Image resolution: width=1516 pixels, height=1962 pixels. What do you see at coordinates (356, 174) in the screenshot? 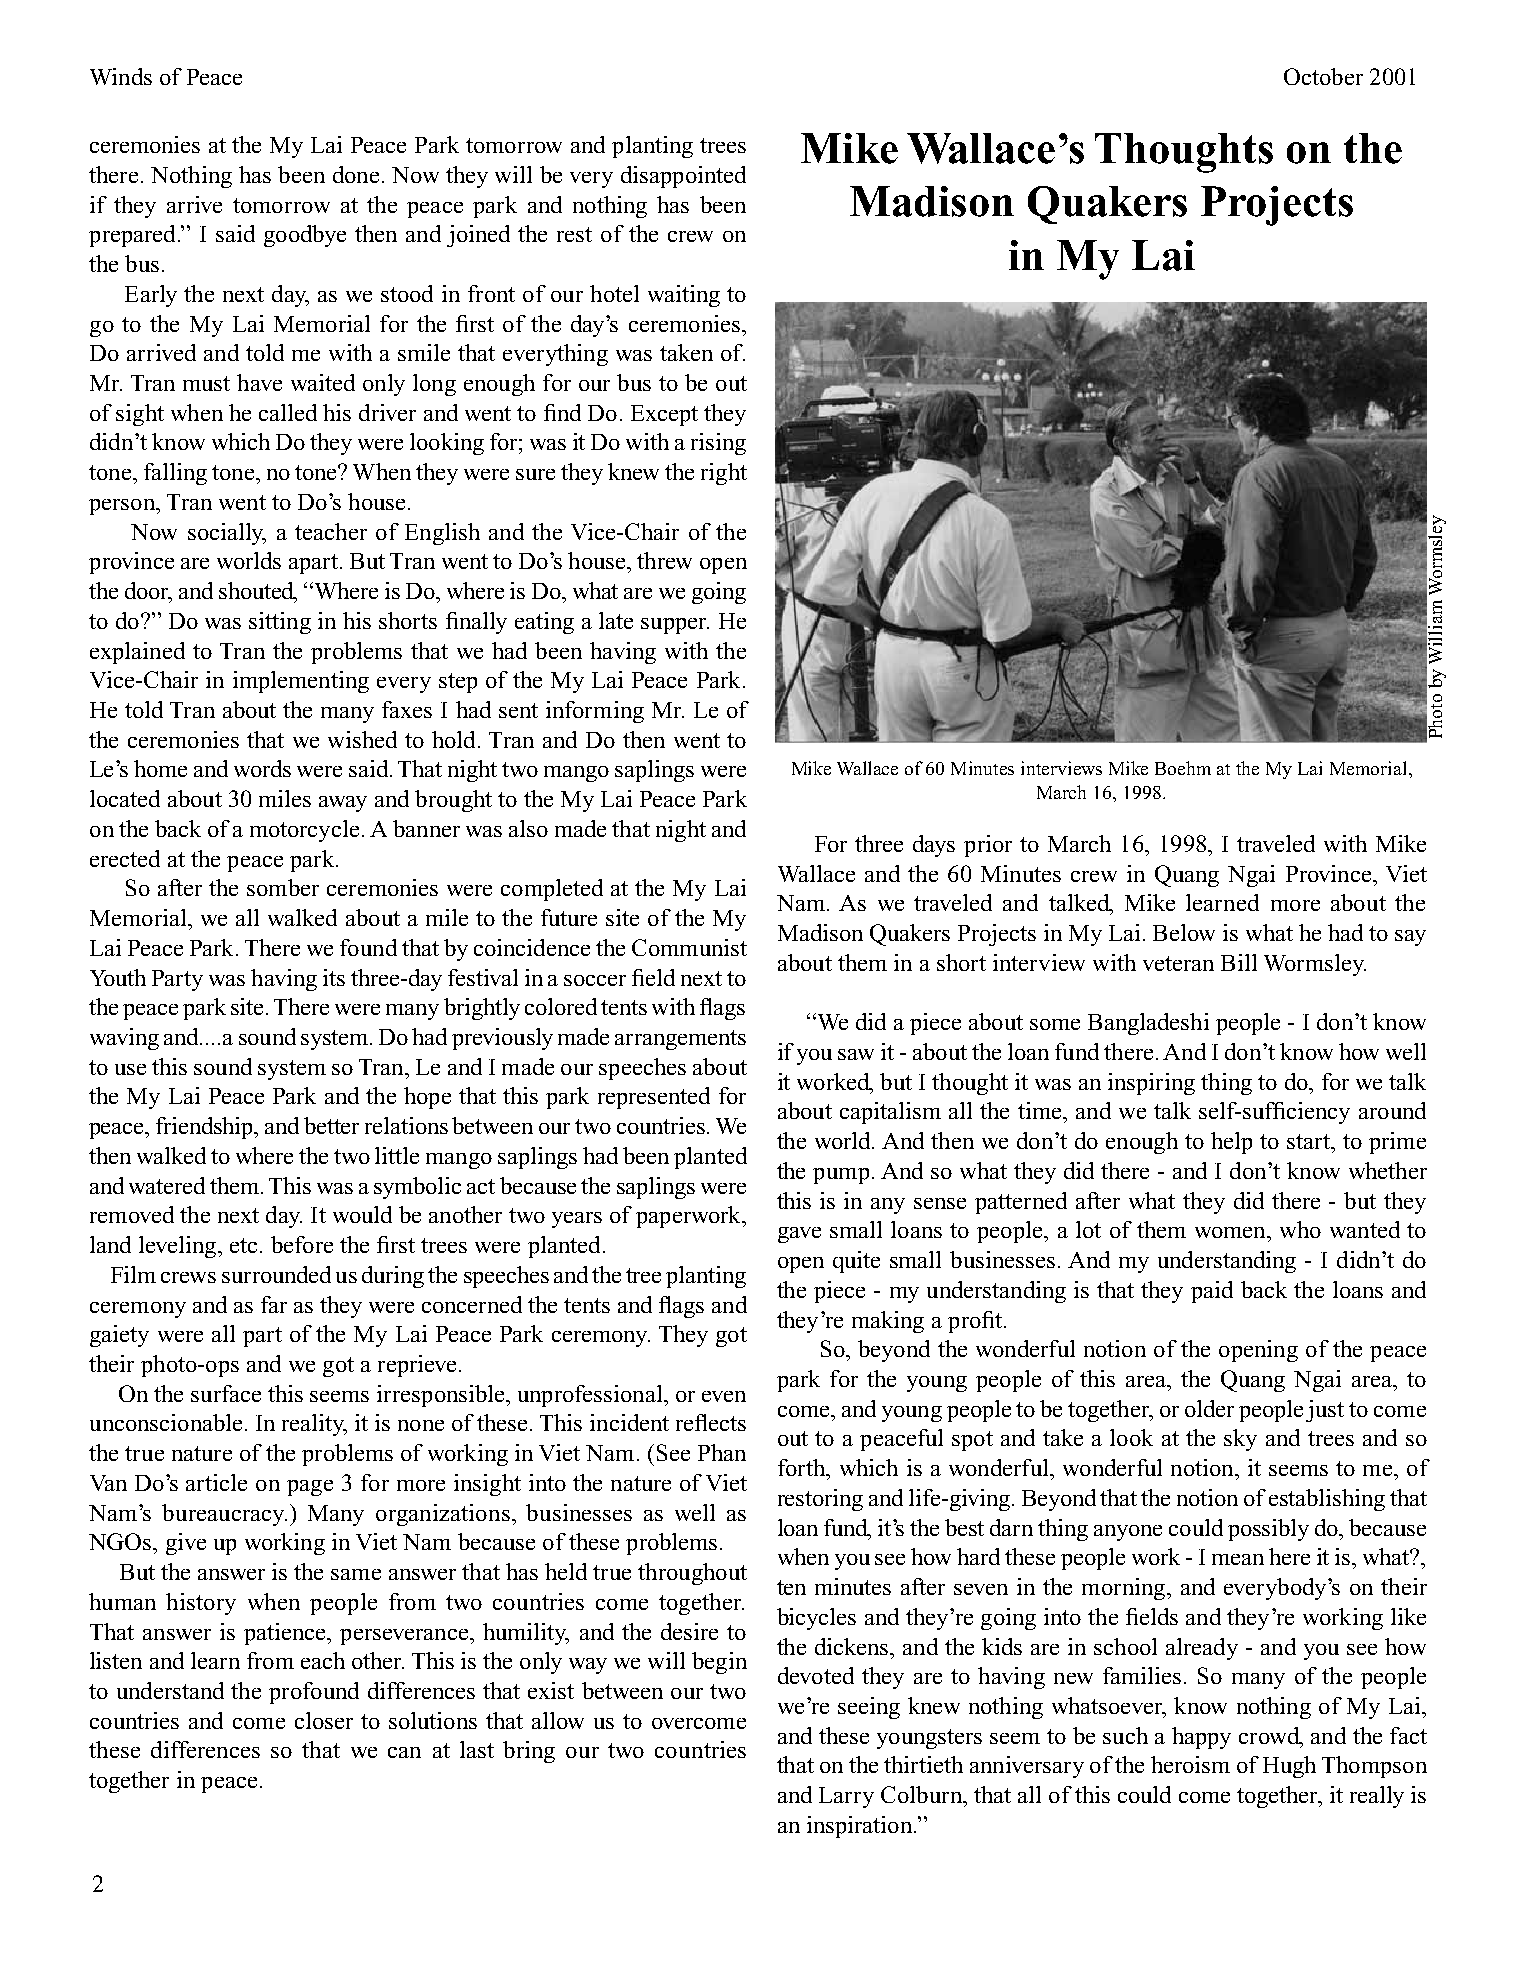
I see `done` at bounding box center [356, 174].
